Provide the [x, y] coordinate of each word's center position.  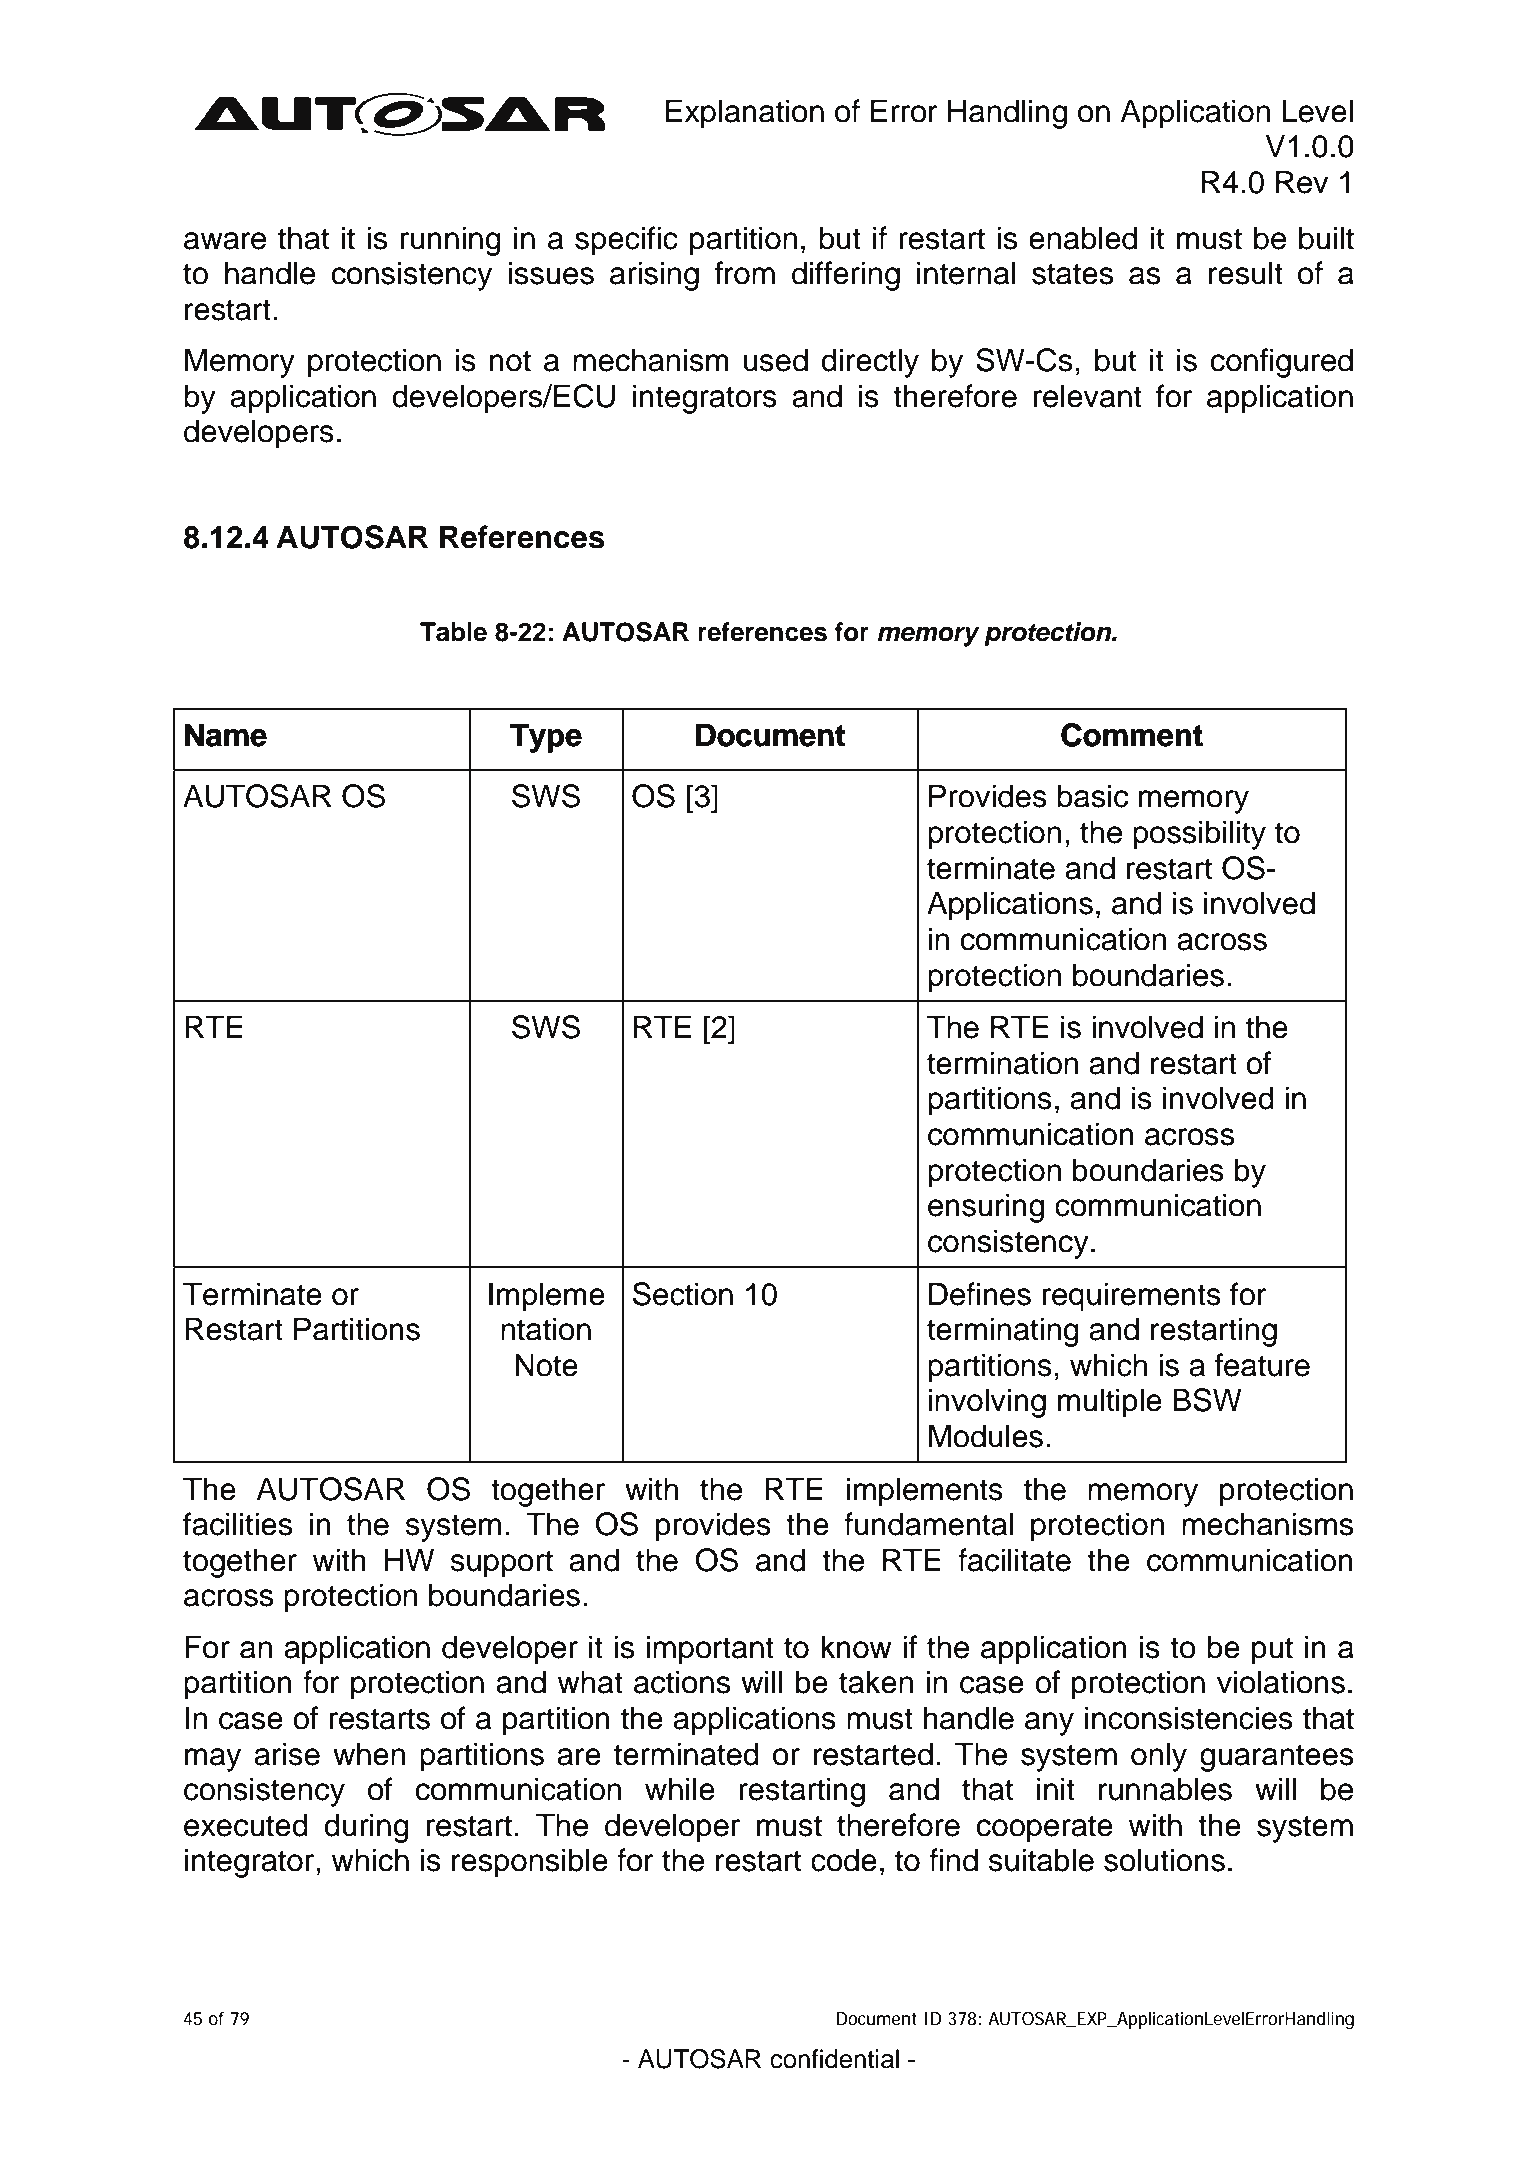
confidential [834, 2059]
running [451, 241]
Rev [1302, 182]
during [366, 1828]
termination [1002, 1063]
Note [546, 1365]
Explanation [745, 114]
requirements [1132, 1297]
